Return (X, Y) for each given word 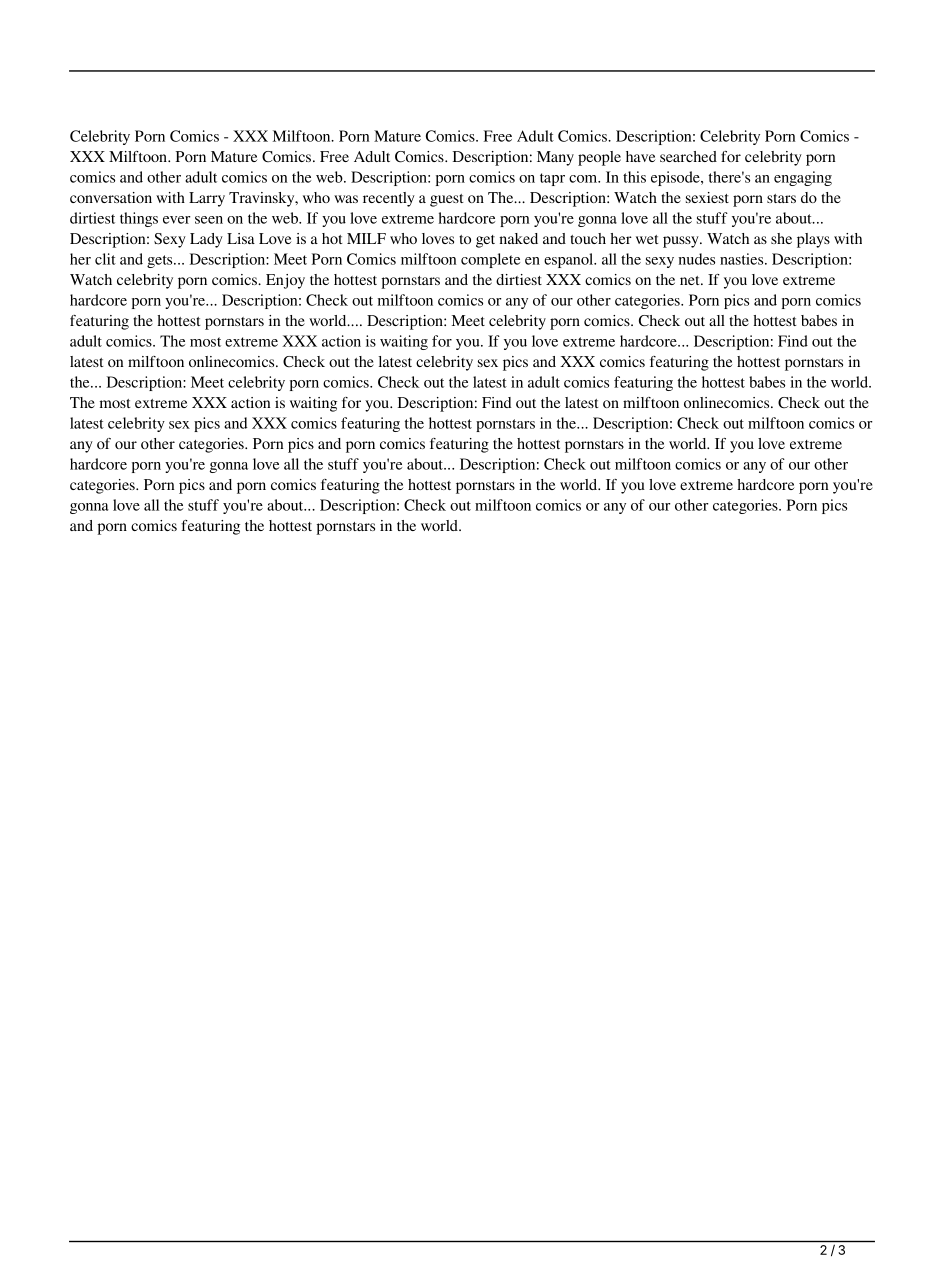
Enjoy (285, 281)
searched (688, 156)
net (691, 280)
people (599, 158)
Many (555, 158)
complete (490, 260)
